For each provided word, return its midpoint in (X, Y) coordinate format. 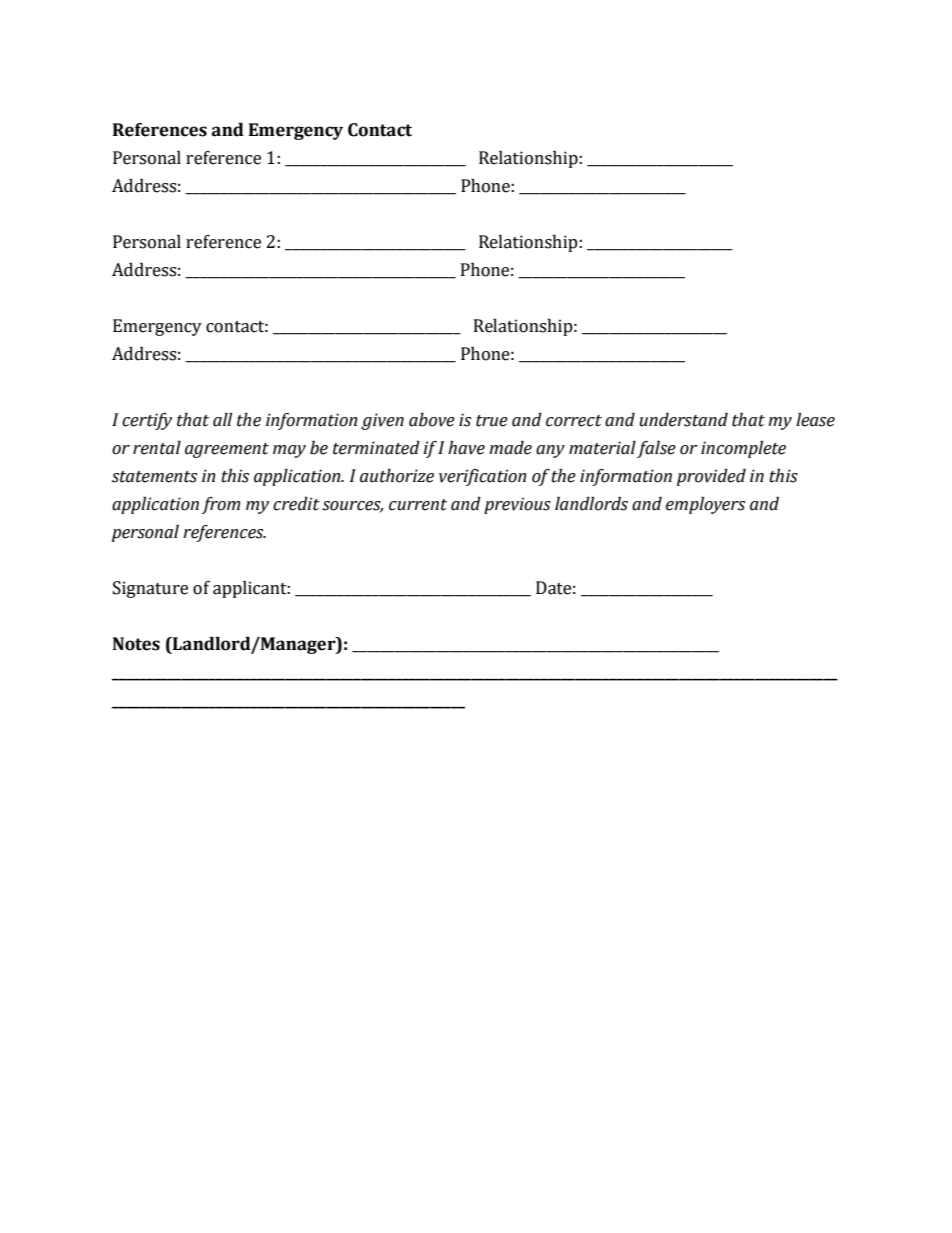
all (222, 420)
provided (711, 477)
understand (683, 420)
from (220, 505)
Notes (136, 644)
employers (705, 505)
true (492, 421)
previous (517, 505)
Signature (150, 589)
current (418, 505)
